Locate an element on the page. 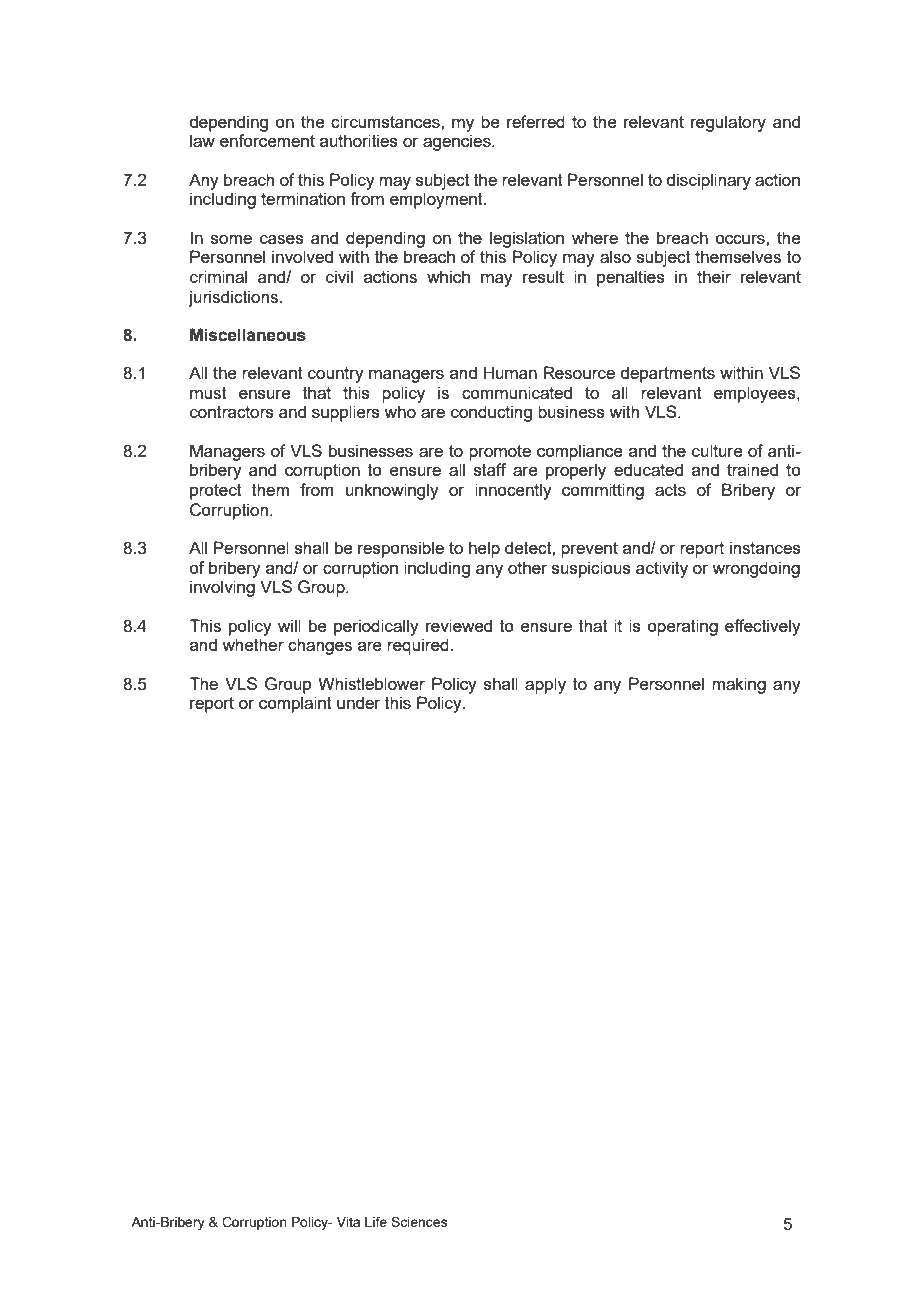 The image size is (924, 1308). Life is located at coordinates (376, 1221).
